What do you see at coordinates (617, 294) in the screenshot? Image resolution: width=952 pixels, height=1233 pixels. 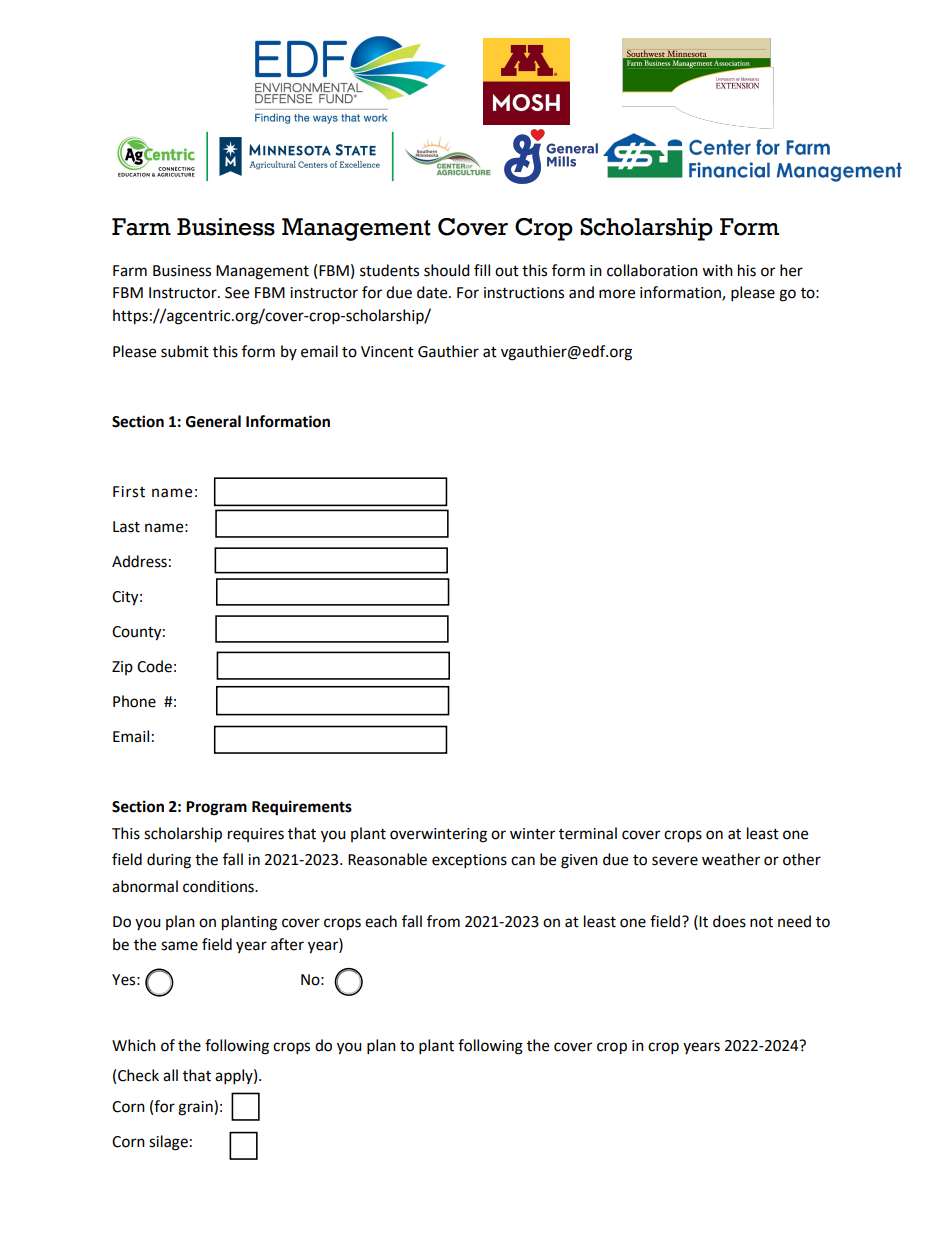 I see `more` at bounding box center [617, 294].
